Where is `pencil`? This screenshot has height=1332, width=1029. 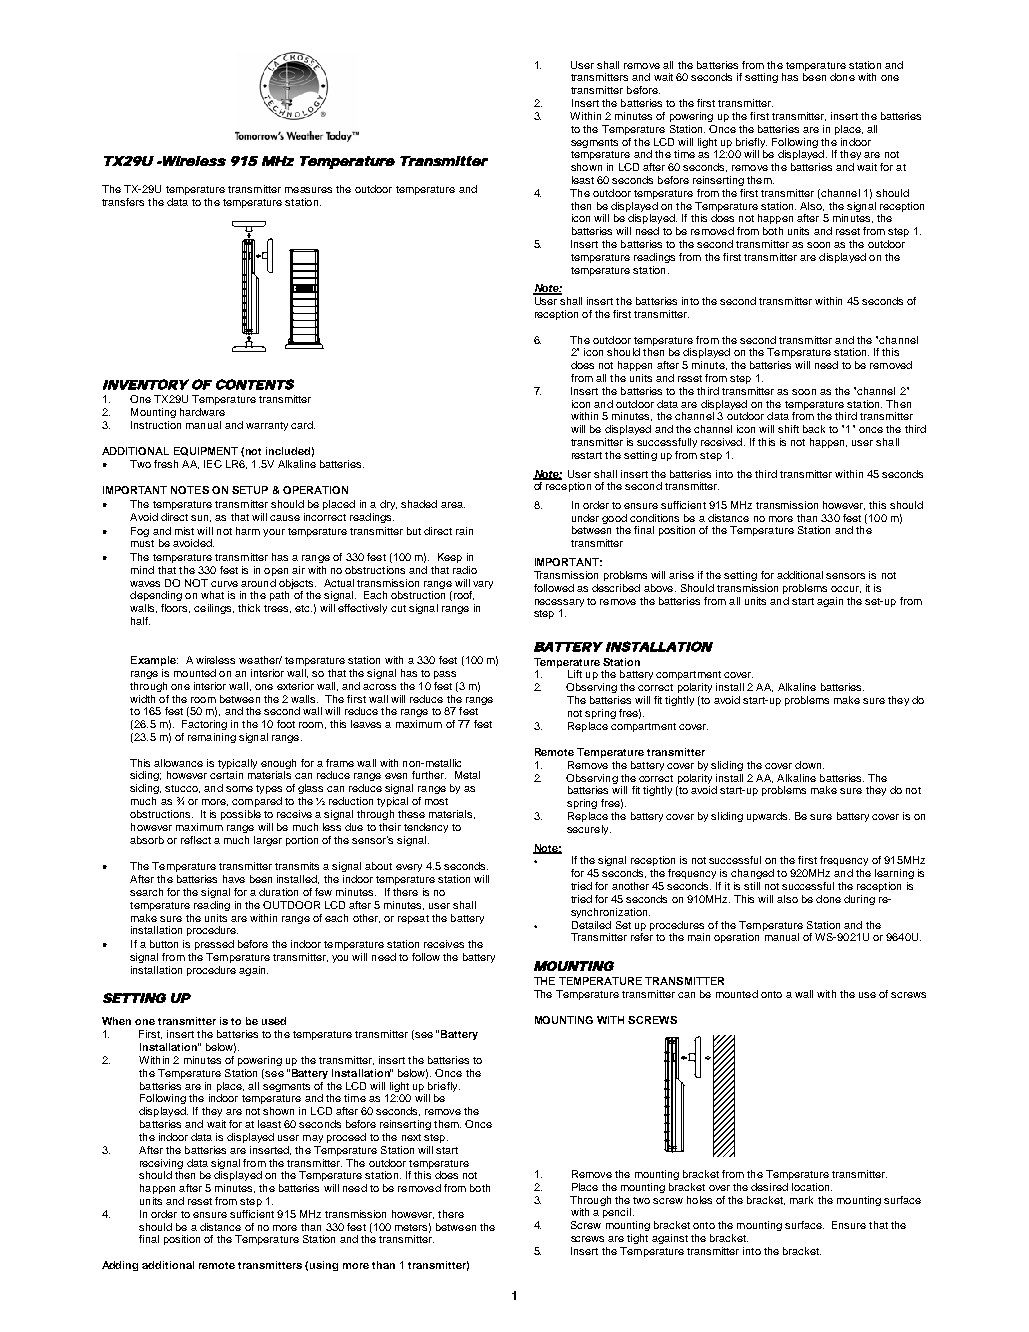 pencil is located at coordinates (618, 1213).
